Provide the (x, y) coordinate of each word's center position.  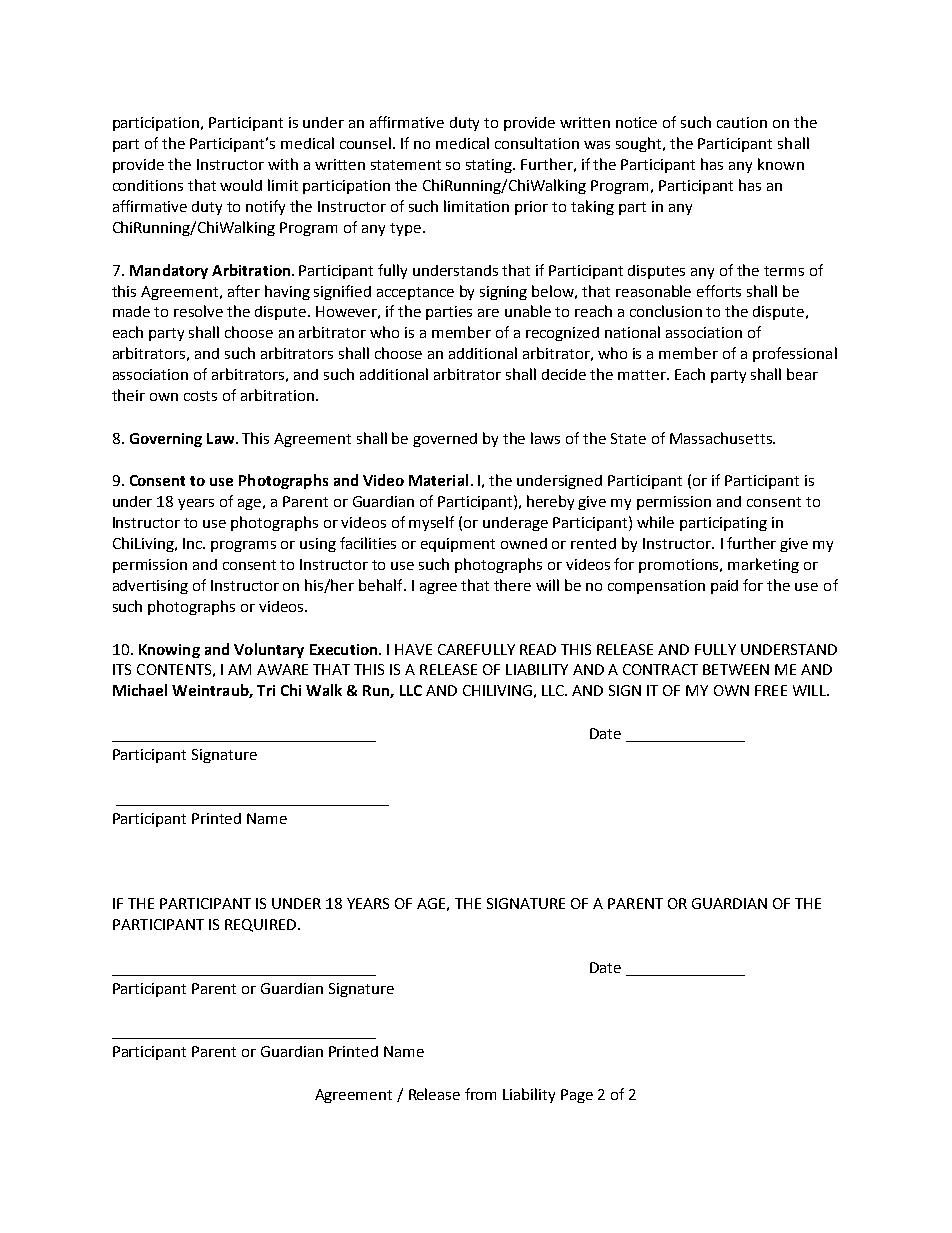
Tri (266, 690)
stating (490, 166)
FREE (771, 690)
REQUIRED (262, 925)
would (241, 185)
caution (742, 122)
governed (445, 440)
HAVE (413, 649)
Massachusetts (722, 438)
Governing (166, 440)
